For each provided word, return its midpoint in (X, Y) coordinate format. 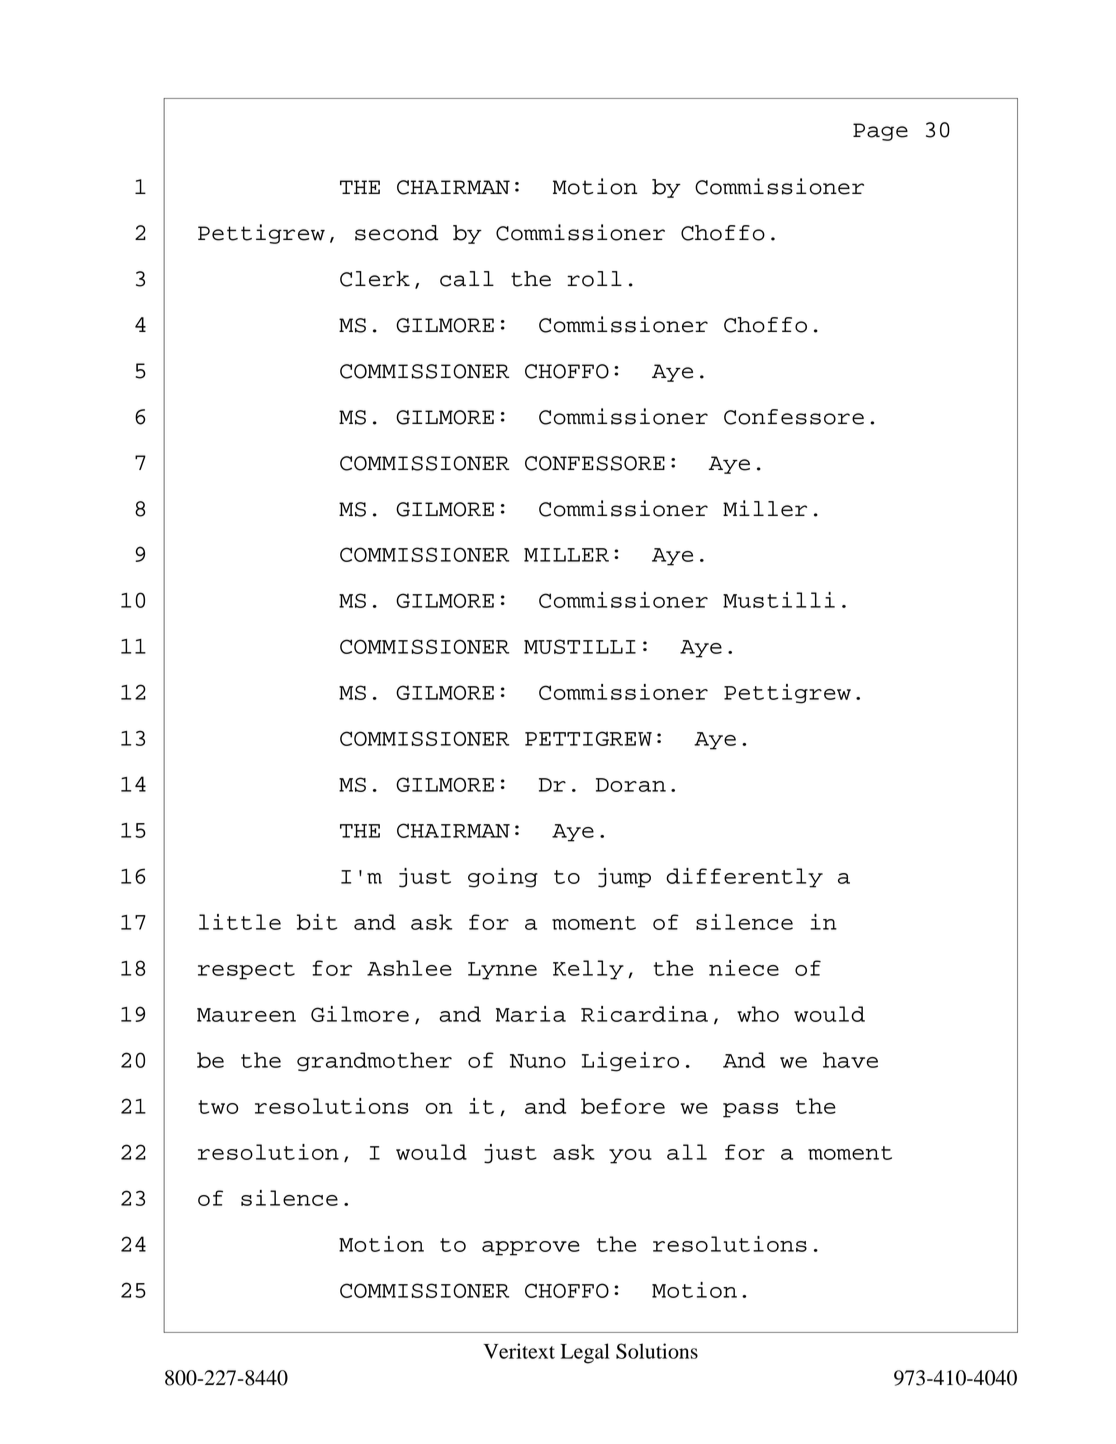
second (396, 233)
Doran (631, 785)
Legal (585, 1353)
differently (744, 878)
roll (594, 279)
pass (750, 1110)
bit (317, 922)
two (218, 1107)
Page (880, 132)
